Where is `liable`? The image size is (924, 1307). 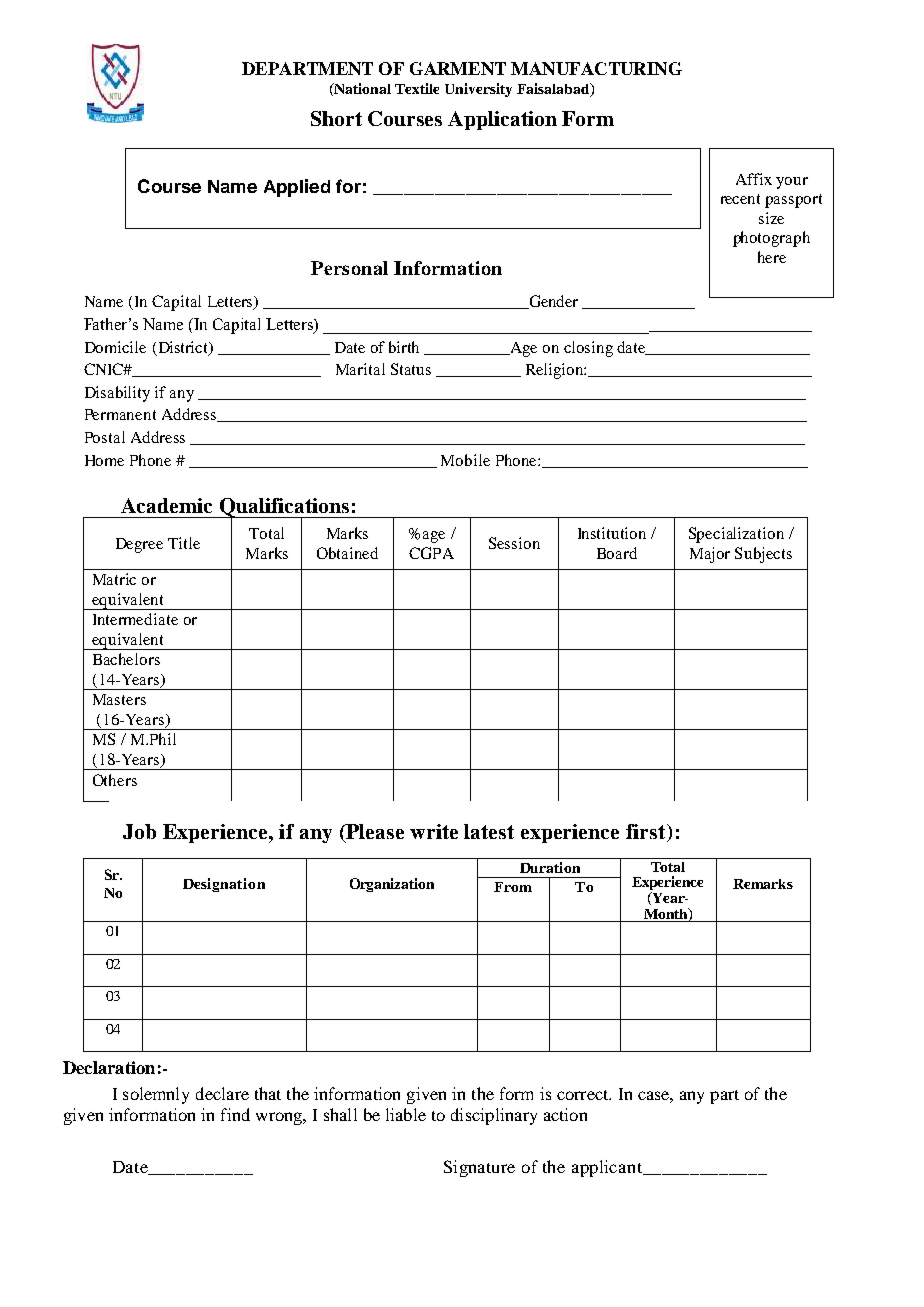 liable is located at coordinates (406, 1114).
